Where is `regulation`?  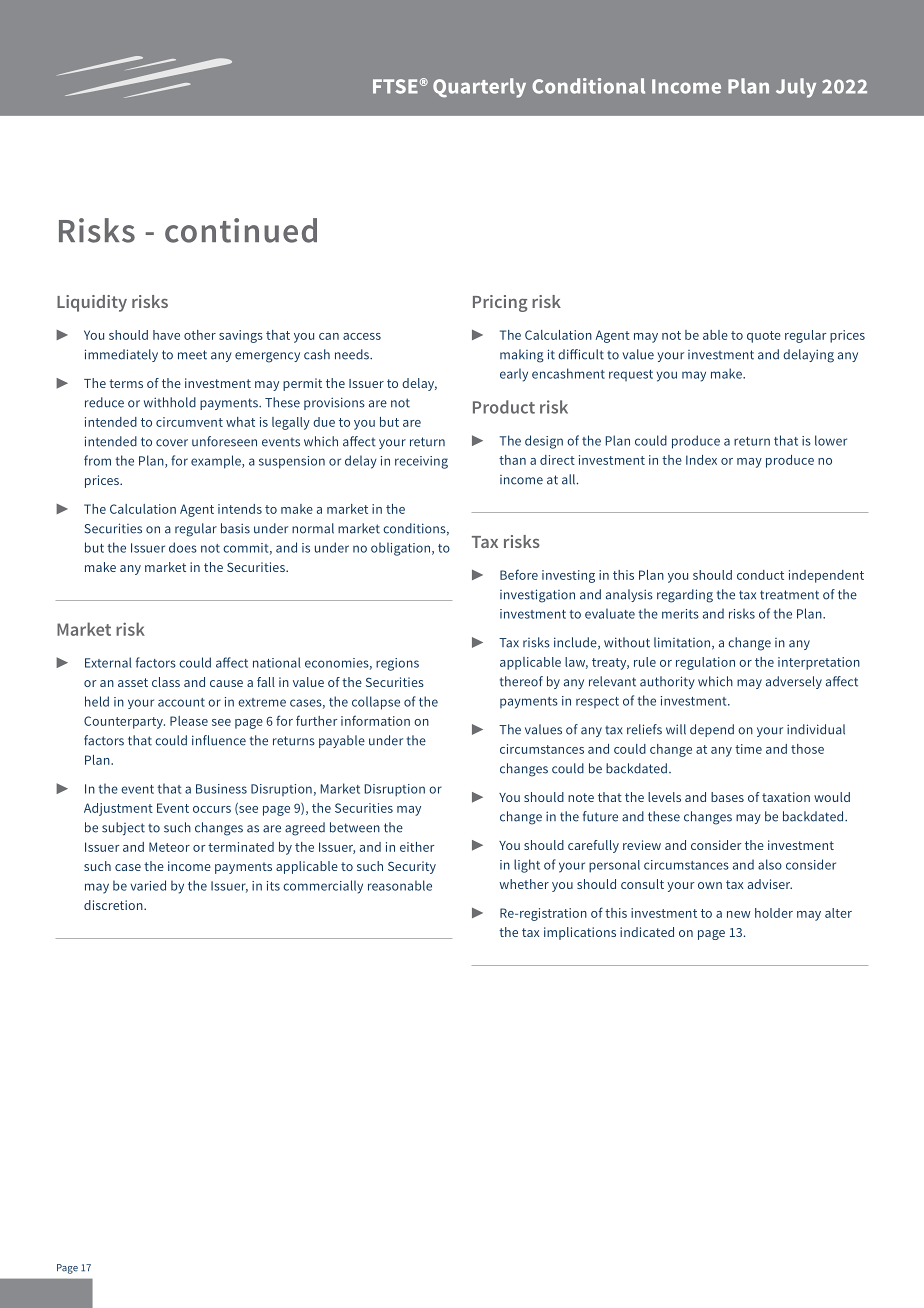
regulation is located at coordinates (705, 663).
